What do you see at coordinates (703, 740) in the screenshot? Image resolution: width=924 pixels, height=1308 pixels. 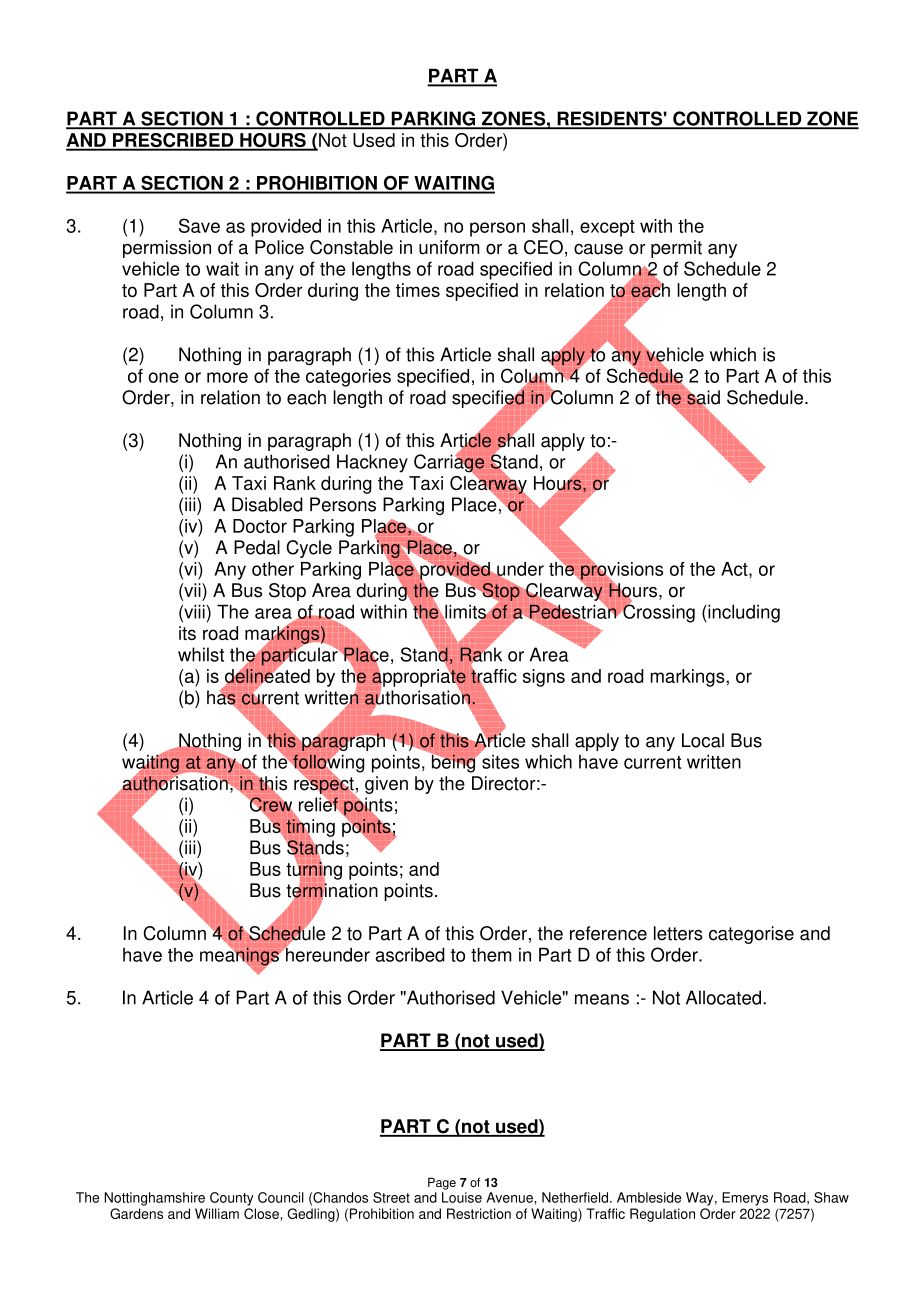 I see `Local` at bounding box center [703, 740].
